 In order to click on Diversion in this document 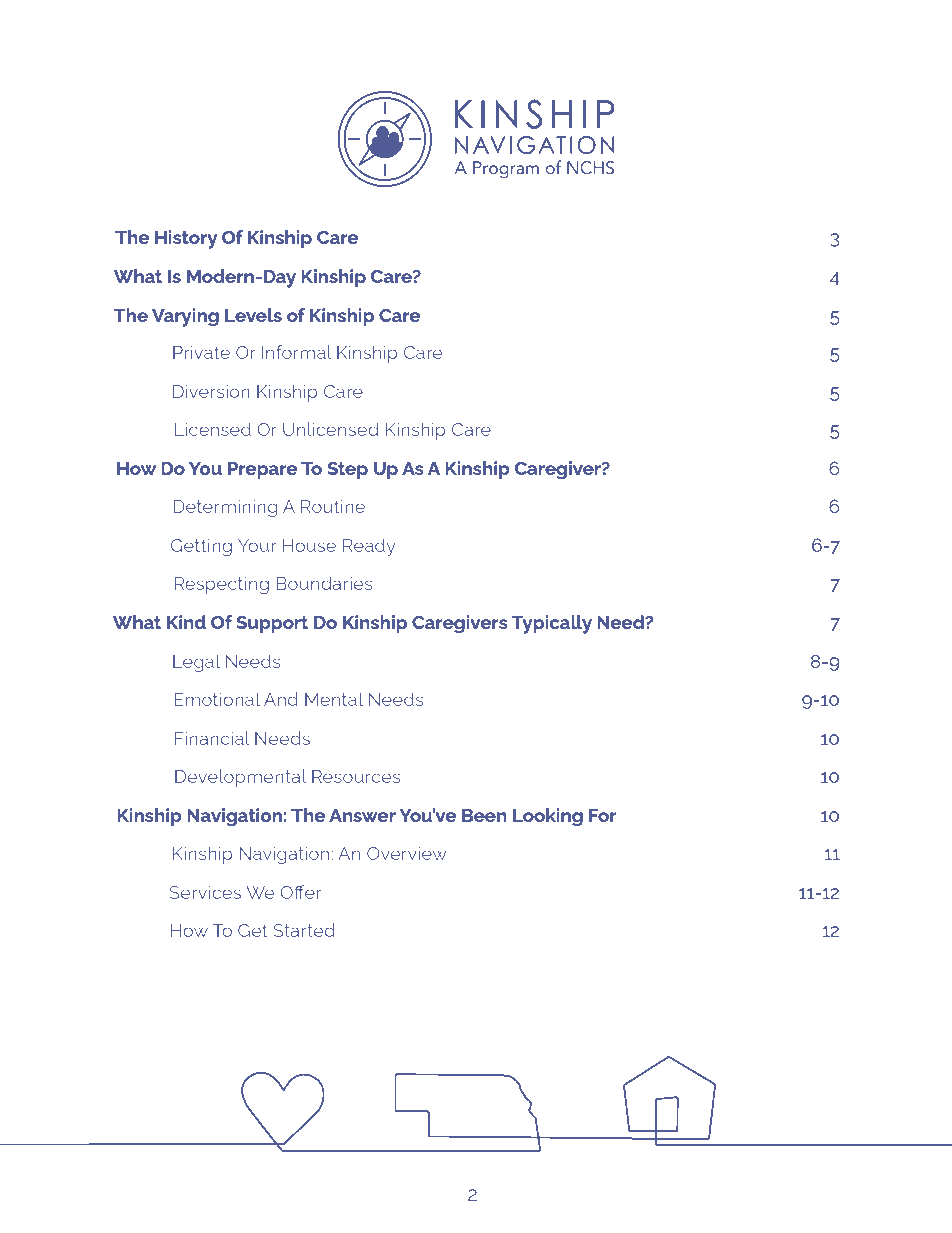, I will do `click(211, 391)`.
